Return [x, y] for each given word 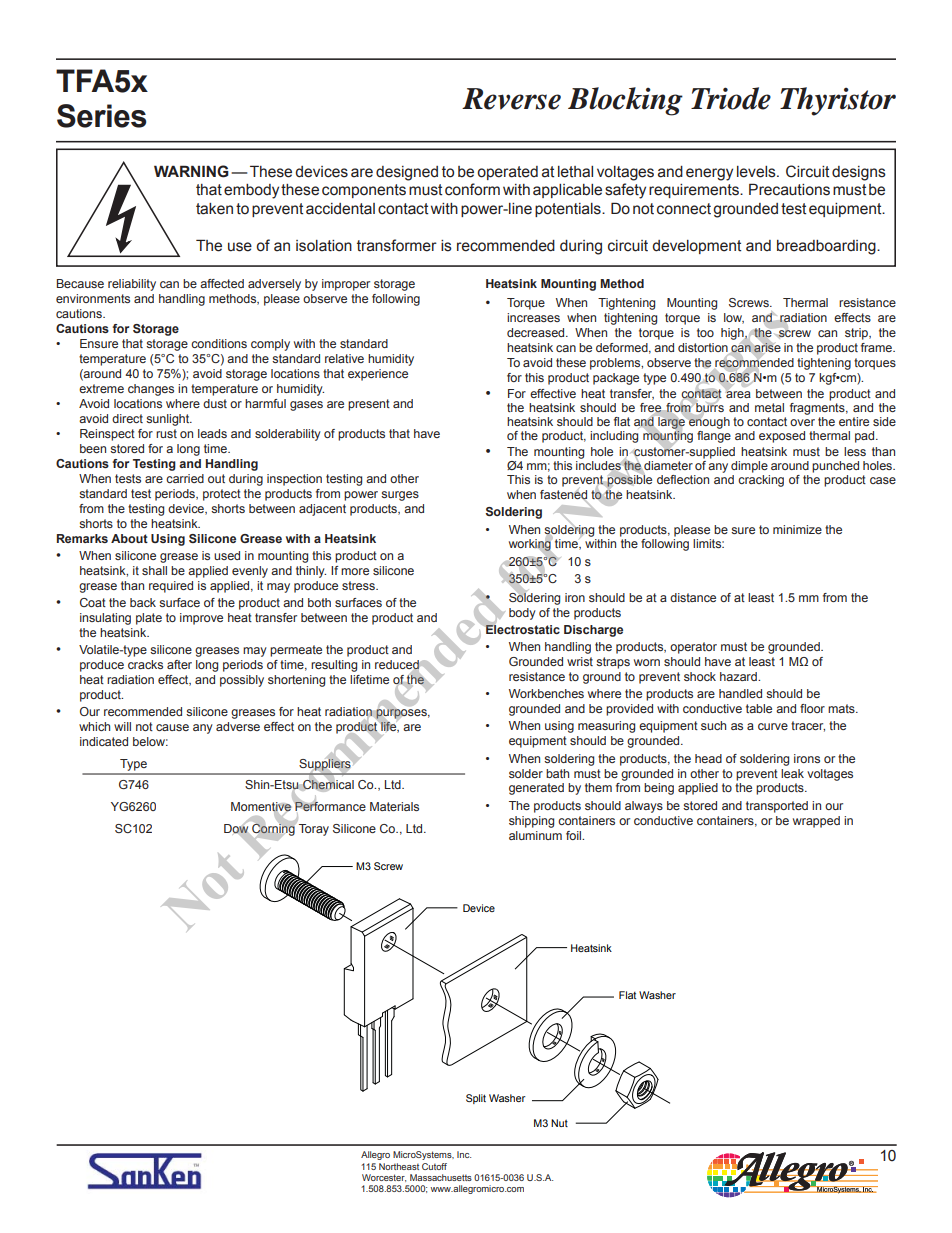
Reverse [511, 99]
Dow [237, 829]
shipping [531, 822]
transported [777, 807]
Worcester [384, 1178]
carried [185, 478]
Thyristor [838, 101]
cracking [761, 481]
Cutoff [434, 1166]
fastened [563, 495]
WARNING [191, 171]
